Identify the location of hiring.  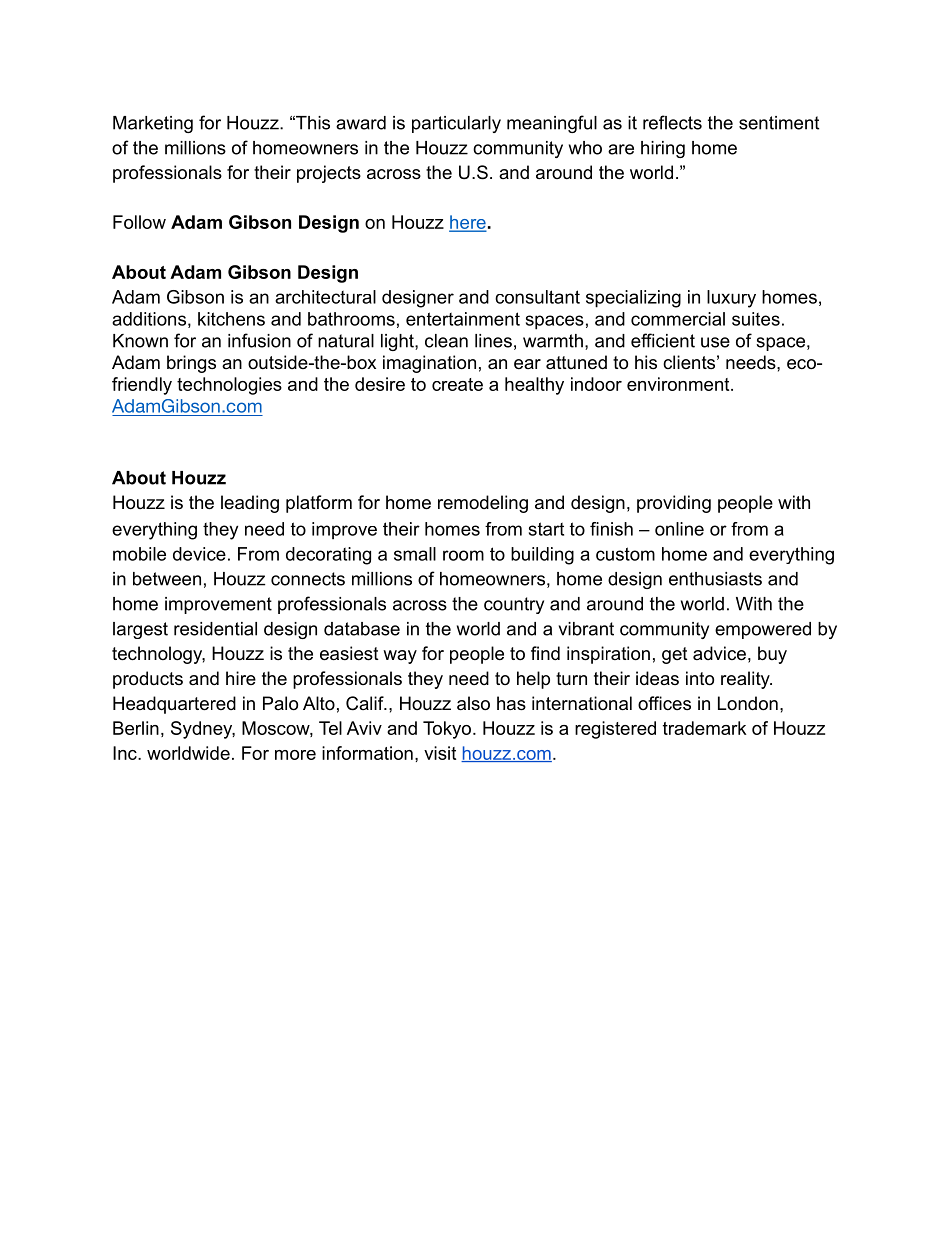
(663, 149).
